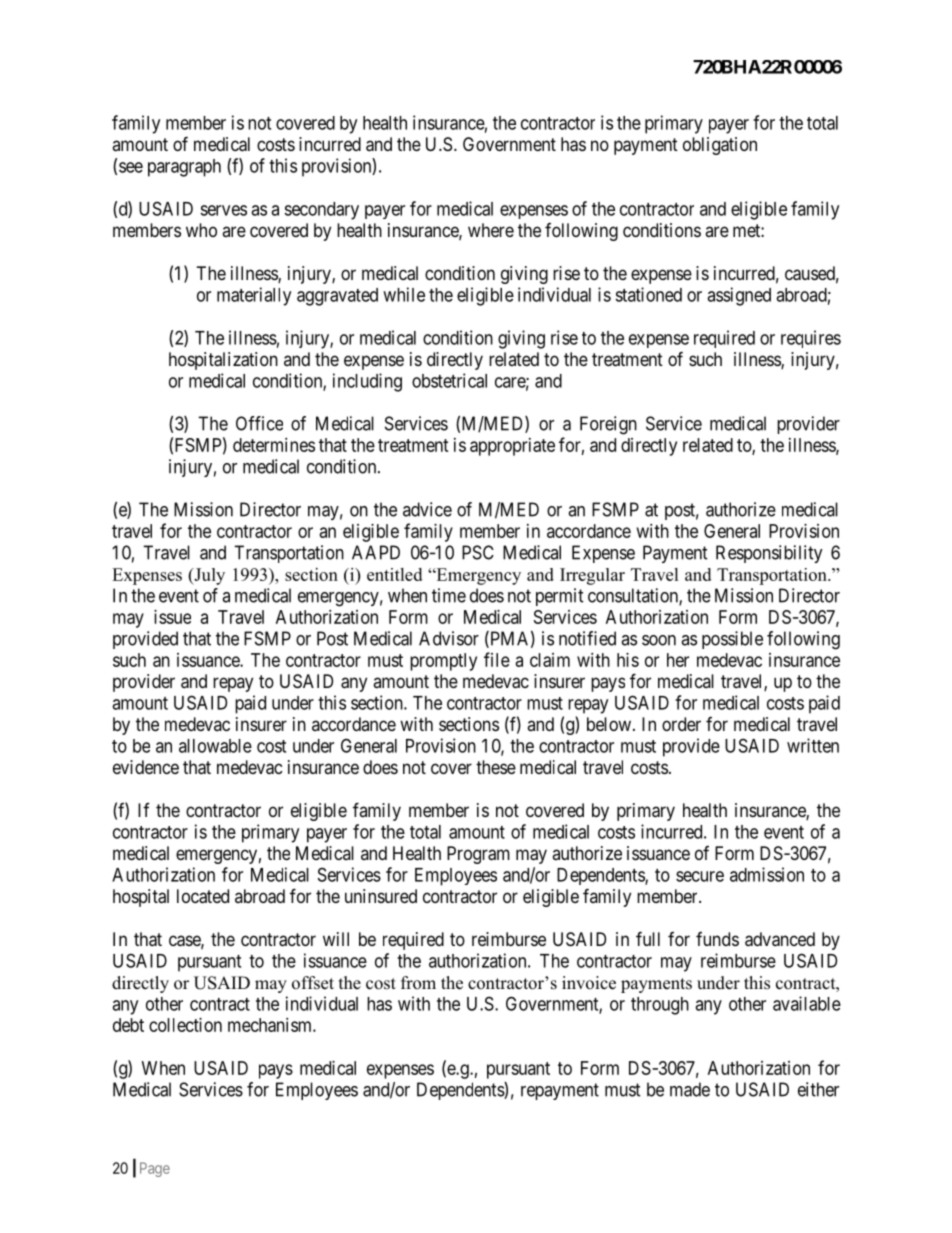  What do you see at coordinates (155, 1169) in the screenshot?
I see `Page` at bounding box center [155, 1169].
